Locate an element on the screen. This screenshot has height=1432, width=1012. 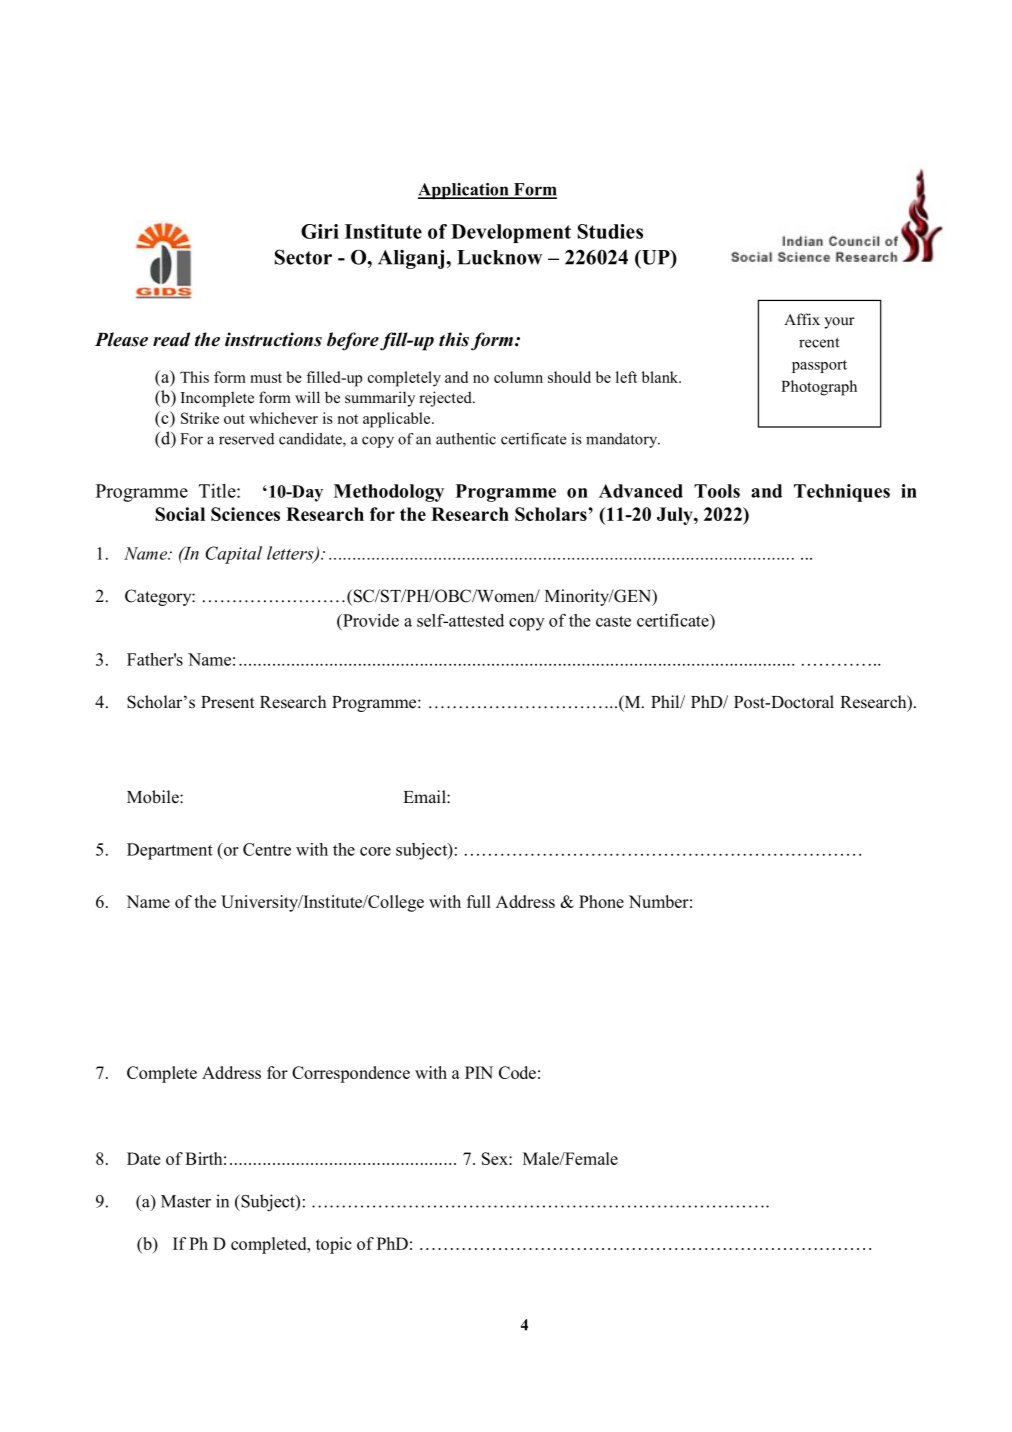
caste is located at coordinates (613, 621).
